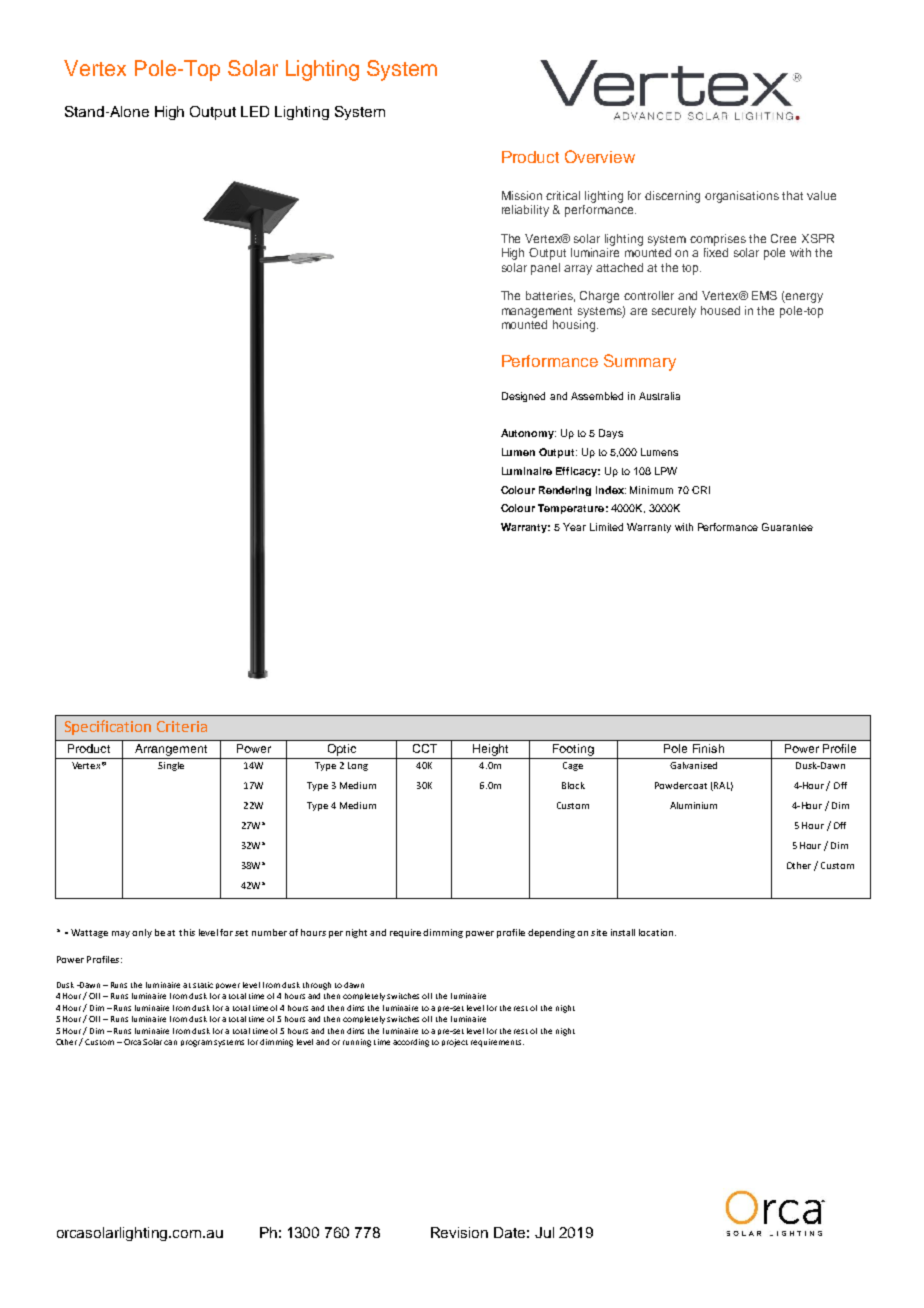 The height and width of the screenshot is (1308, 924). I want to click on Year, so click(574, 527).
